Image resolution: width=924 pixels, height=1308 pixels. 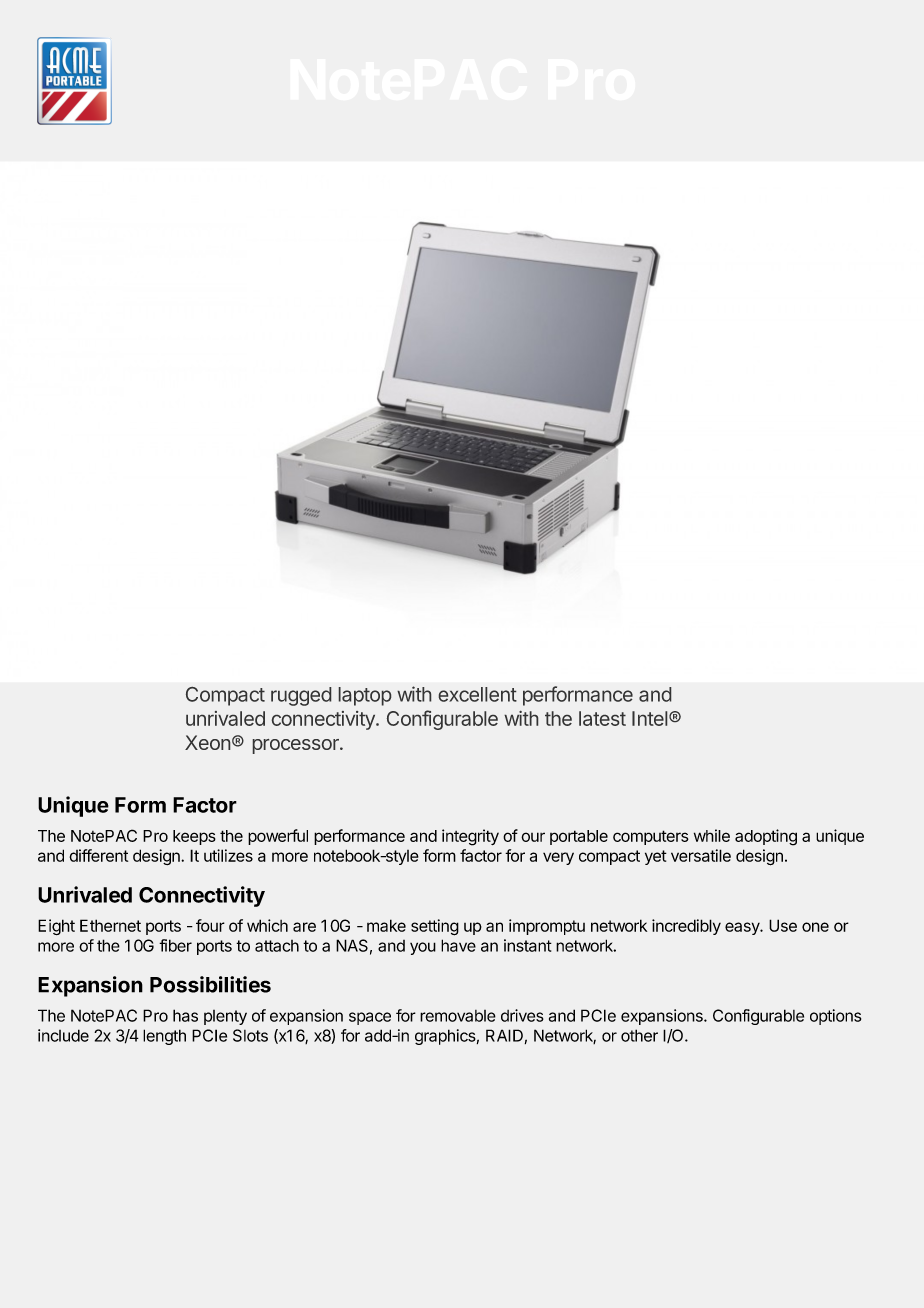 What do you see at coordinates (712, 835) in the image?
I see `while` at bounding box center [712, 835].
